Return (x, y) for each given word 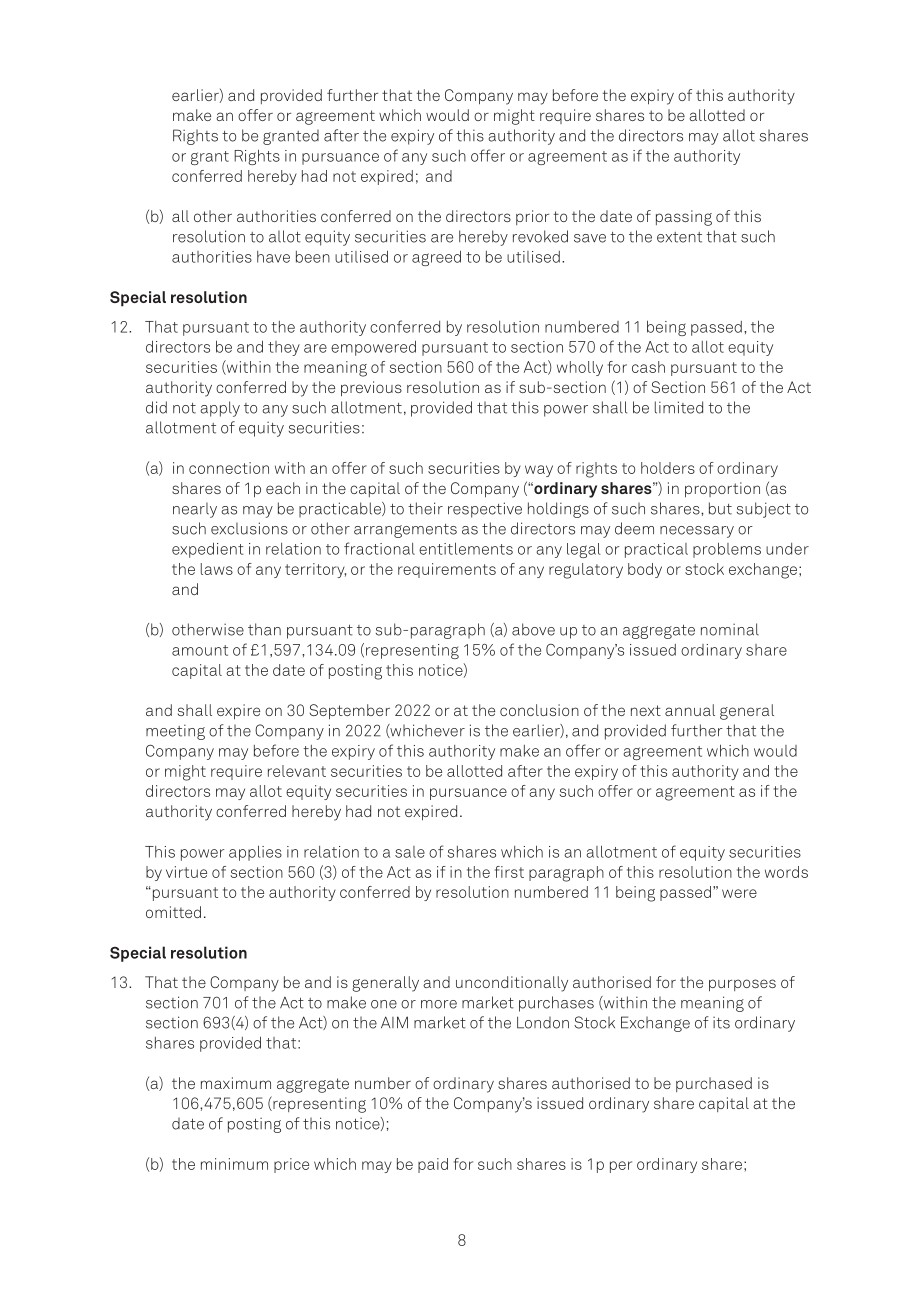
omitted (173, 912)
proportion (722, 489)
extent (679, 237)
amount (200, 650)
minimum (234, 1164)
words (786, 872)
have (273, 257)
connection (229, 468)
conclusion (539, 710)
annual (690, 710)
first (509, 872)
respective (485, 510)
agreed (436, 258)
